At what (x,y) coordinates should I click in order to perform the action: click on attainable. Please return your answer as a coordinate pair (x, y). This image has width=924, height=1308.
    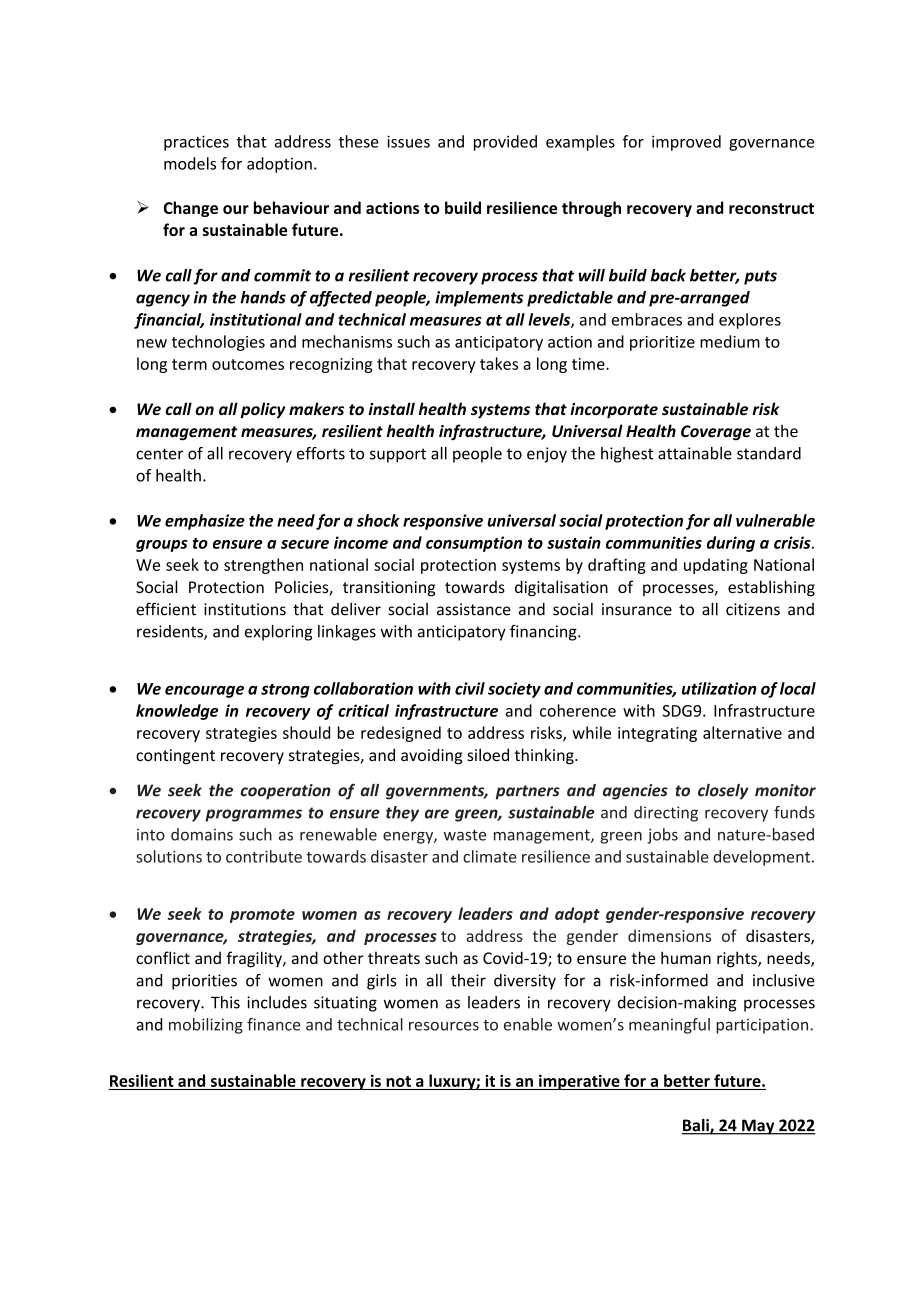
    Looking at the image, I should click on (695, 453).
